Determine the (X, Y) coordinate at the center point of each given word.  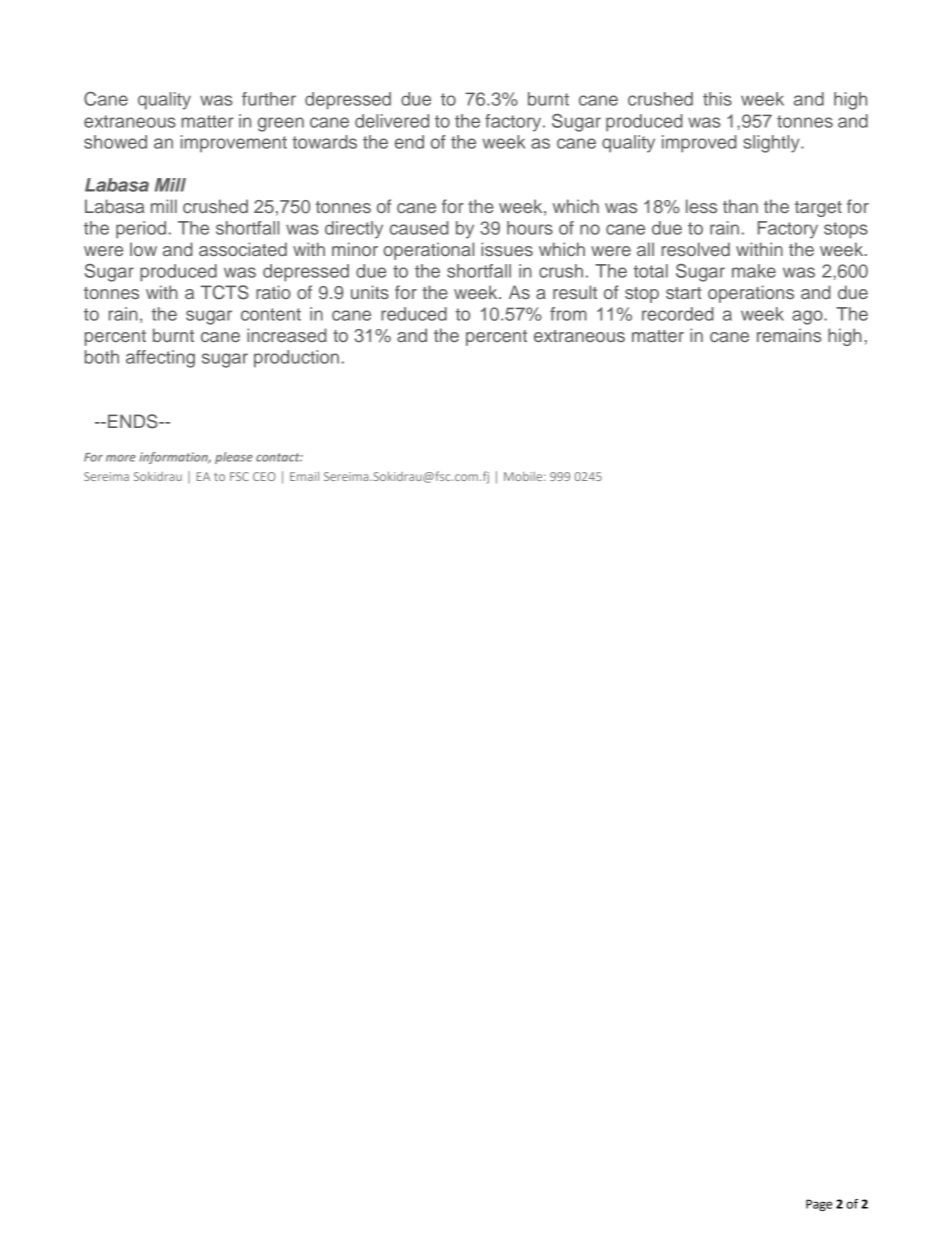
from (568, 314)
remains (789, 335)
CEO (264, 476)
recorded (678, 314)
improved (699, 144)
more (121, 458)
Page (819, 1205)
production (296, 359)
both (102, 357)
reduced (414, 314)
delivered (392, 121)
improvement (234, 144)
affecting (160, 359)
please (234, 458)
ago (808, 317)
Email (304, 476)
